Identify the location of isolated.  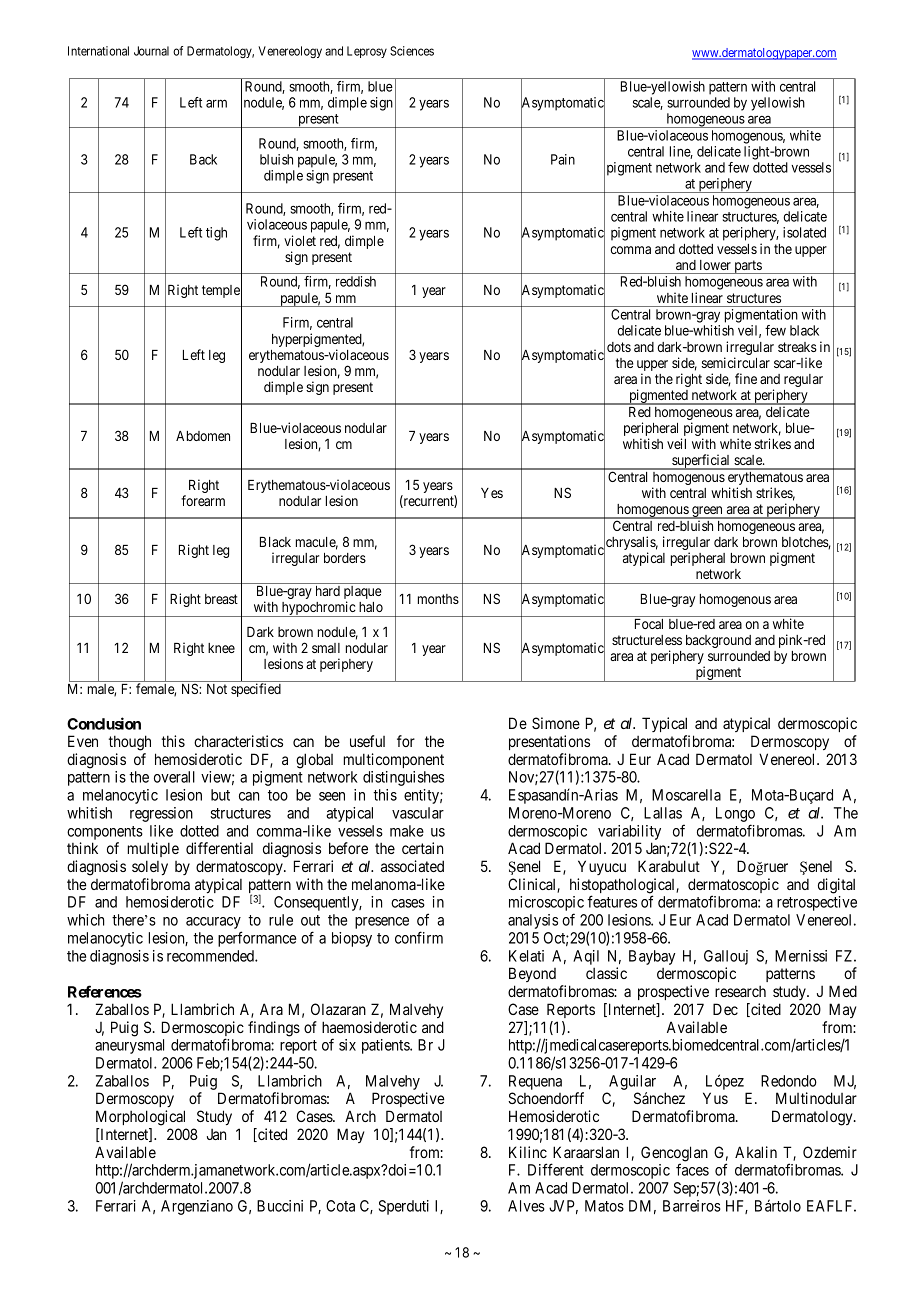
(804, 232).
